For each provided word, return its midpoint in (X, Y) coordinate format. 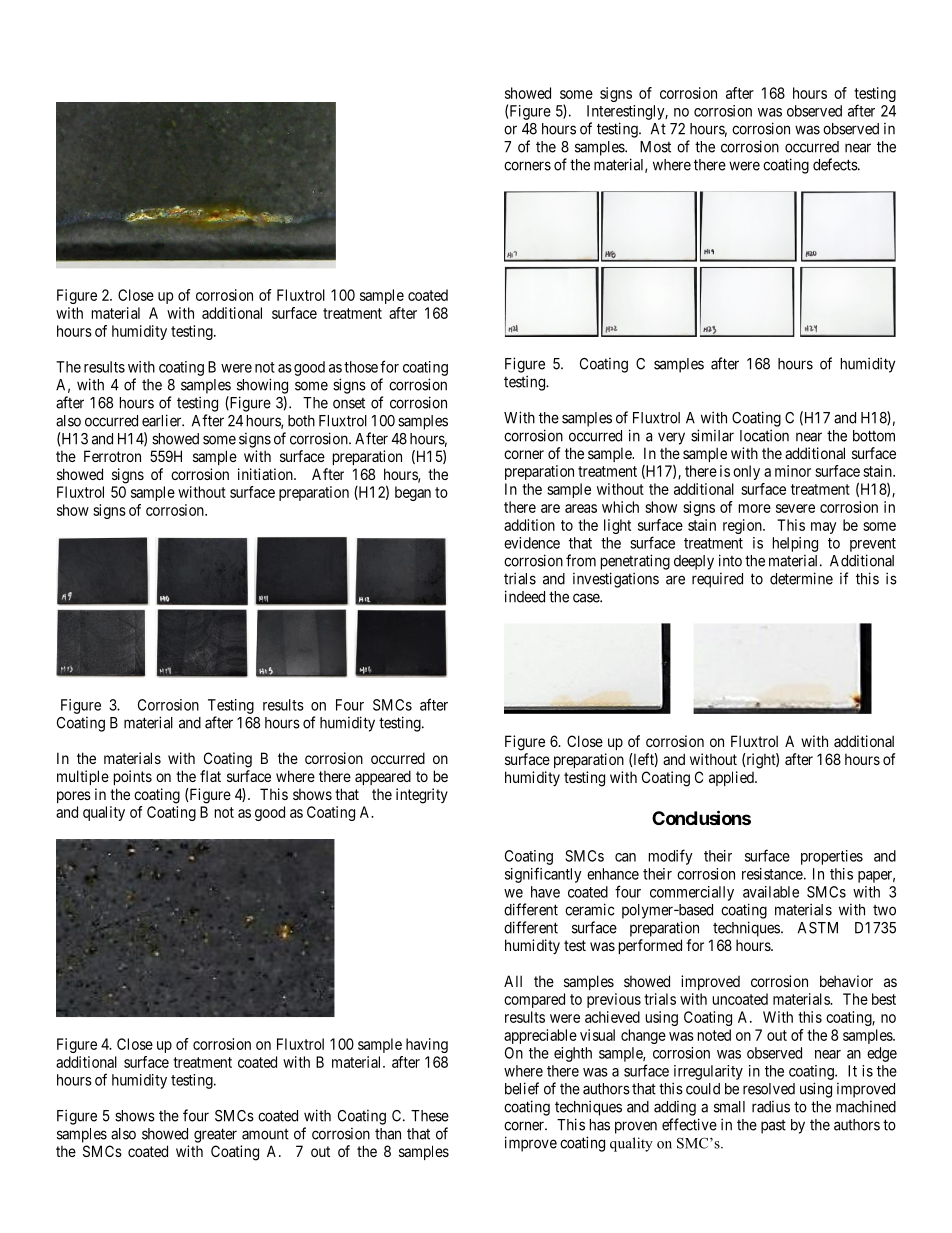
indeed (525, 596)
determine (801, 578)
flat (210, 776)
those (361, 367)
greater (215, 1135)
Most (655, 147)
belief (522, 1088)
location (764, 435)
